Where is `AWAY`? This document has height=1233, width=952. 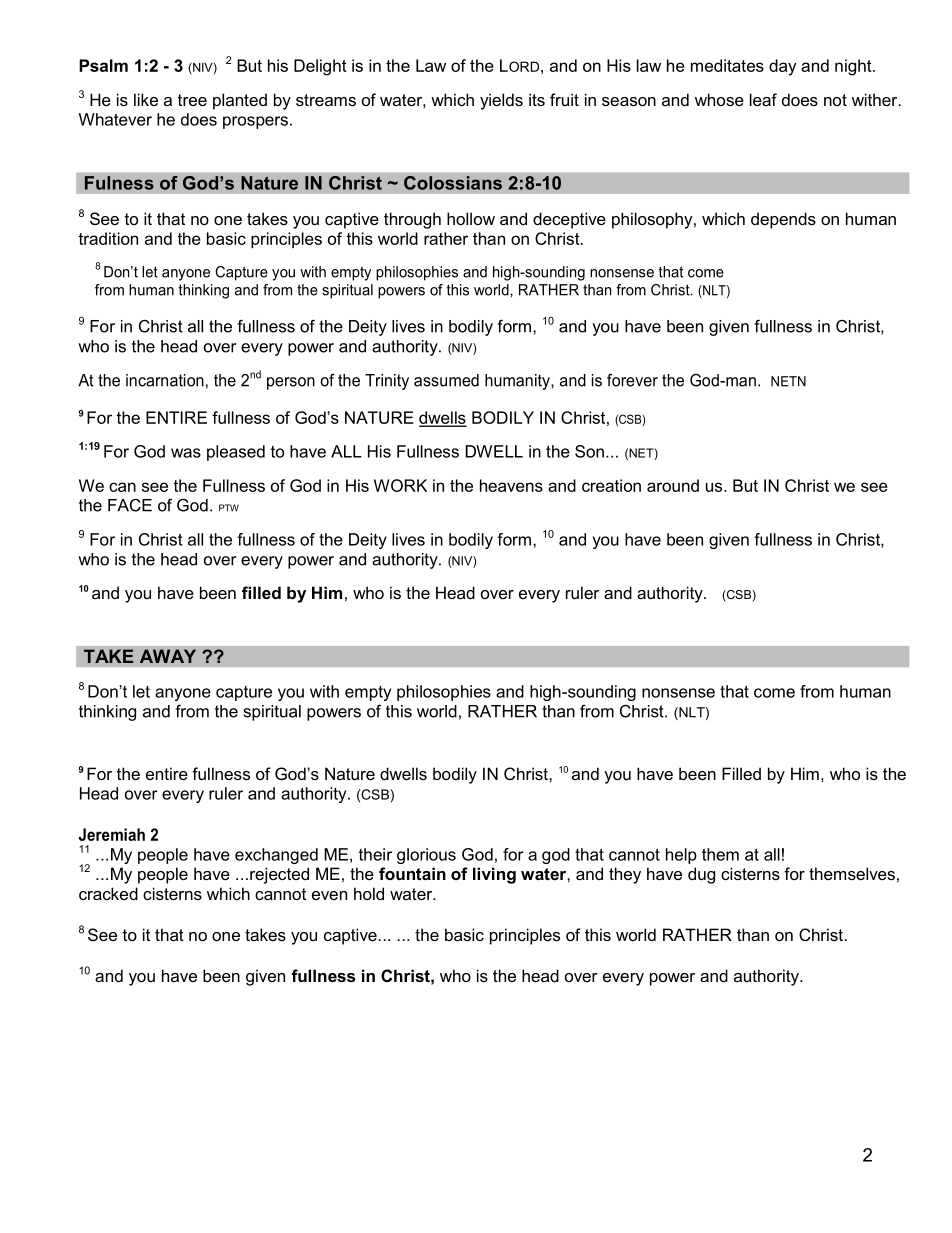
AWAY is located at coordinates (168, 656).
